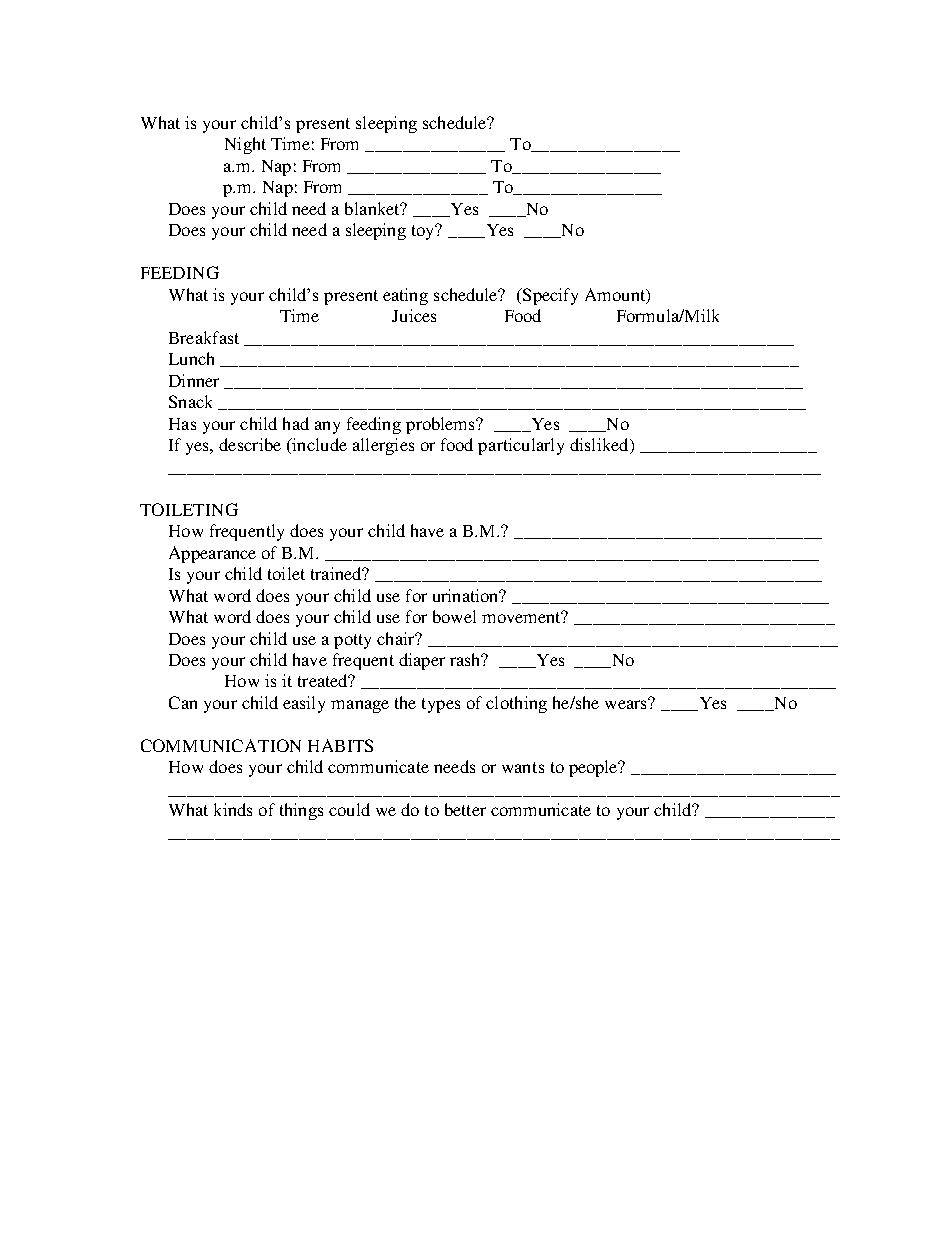  What do you see at coordinates (245, 145) in the page?
I see `Night` at bounding box center [245, 145].
